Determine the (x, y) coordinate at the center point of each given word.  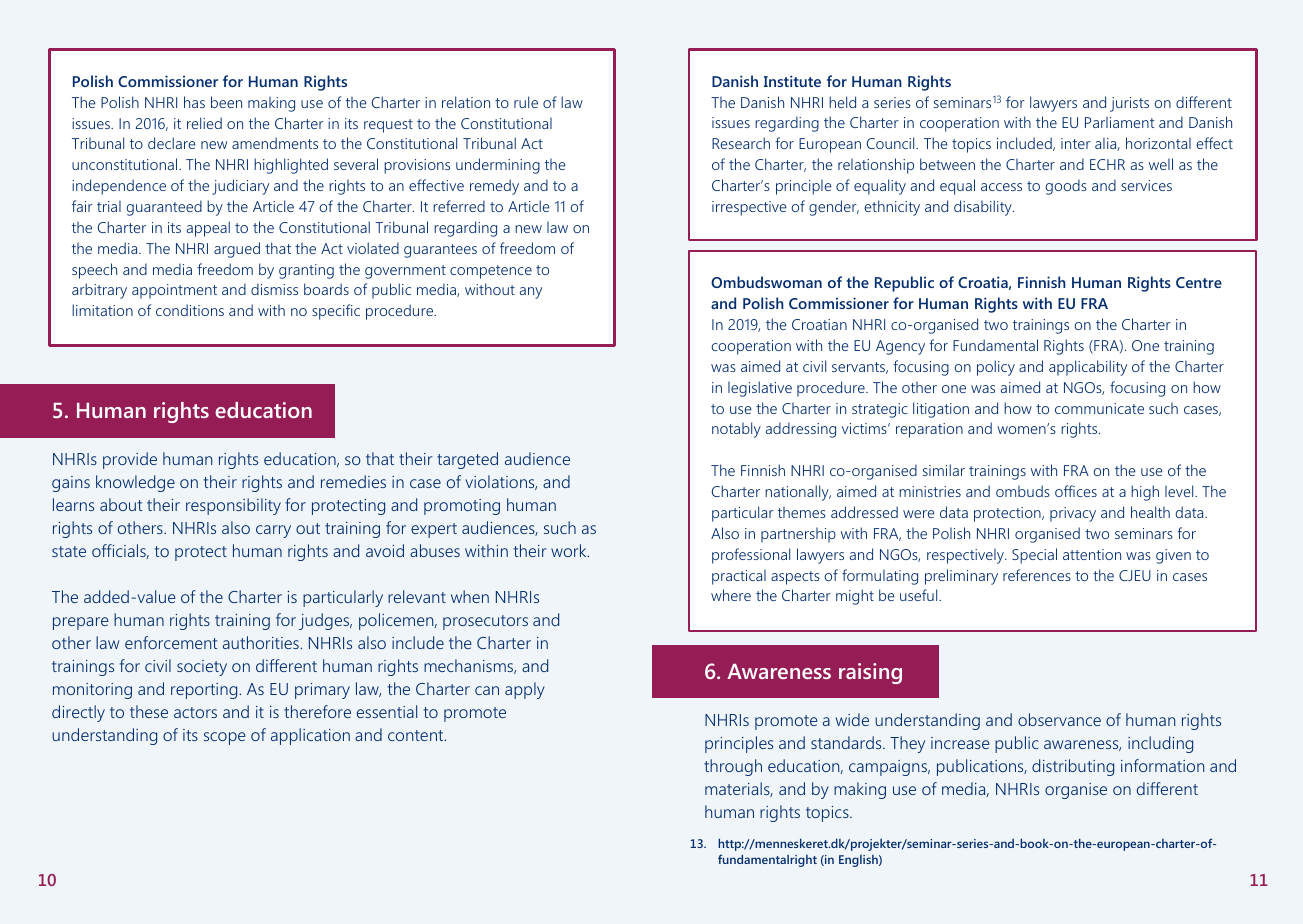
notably (736, 430)
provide (130, 460)
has (194, 102)
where (731, 595)
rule (526, 102)
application (310, 736)
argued (237, 250)
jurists (1129, 104)
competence (491, 272)
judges (325, 621)
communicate (1099, 408)
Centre (1199, 282)
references (1037, 575)
